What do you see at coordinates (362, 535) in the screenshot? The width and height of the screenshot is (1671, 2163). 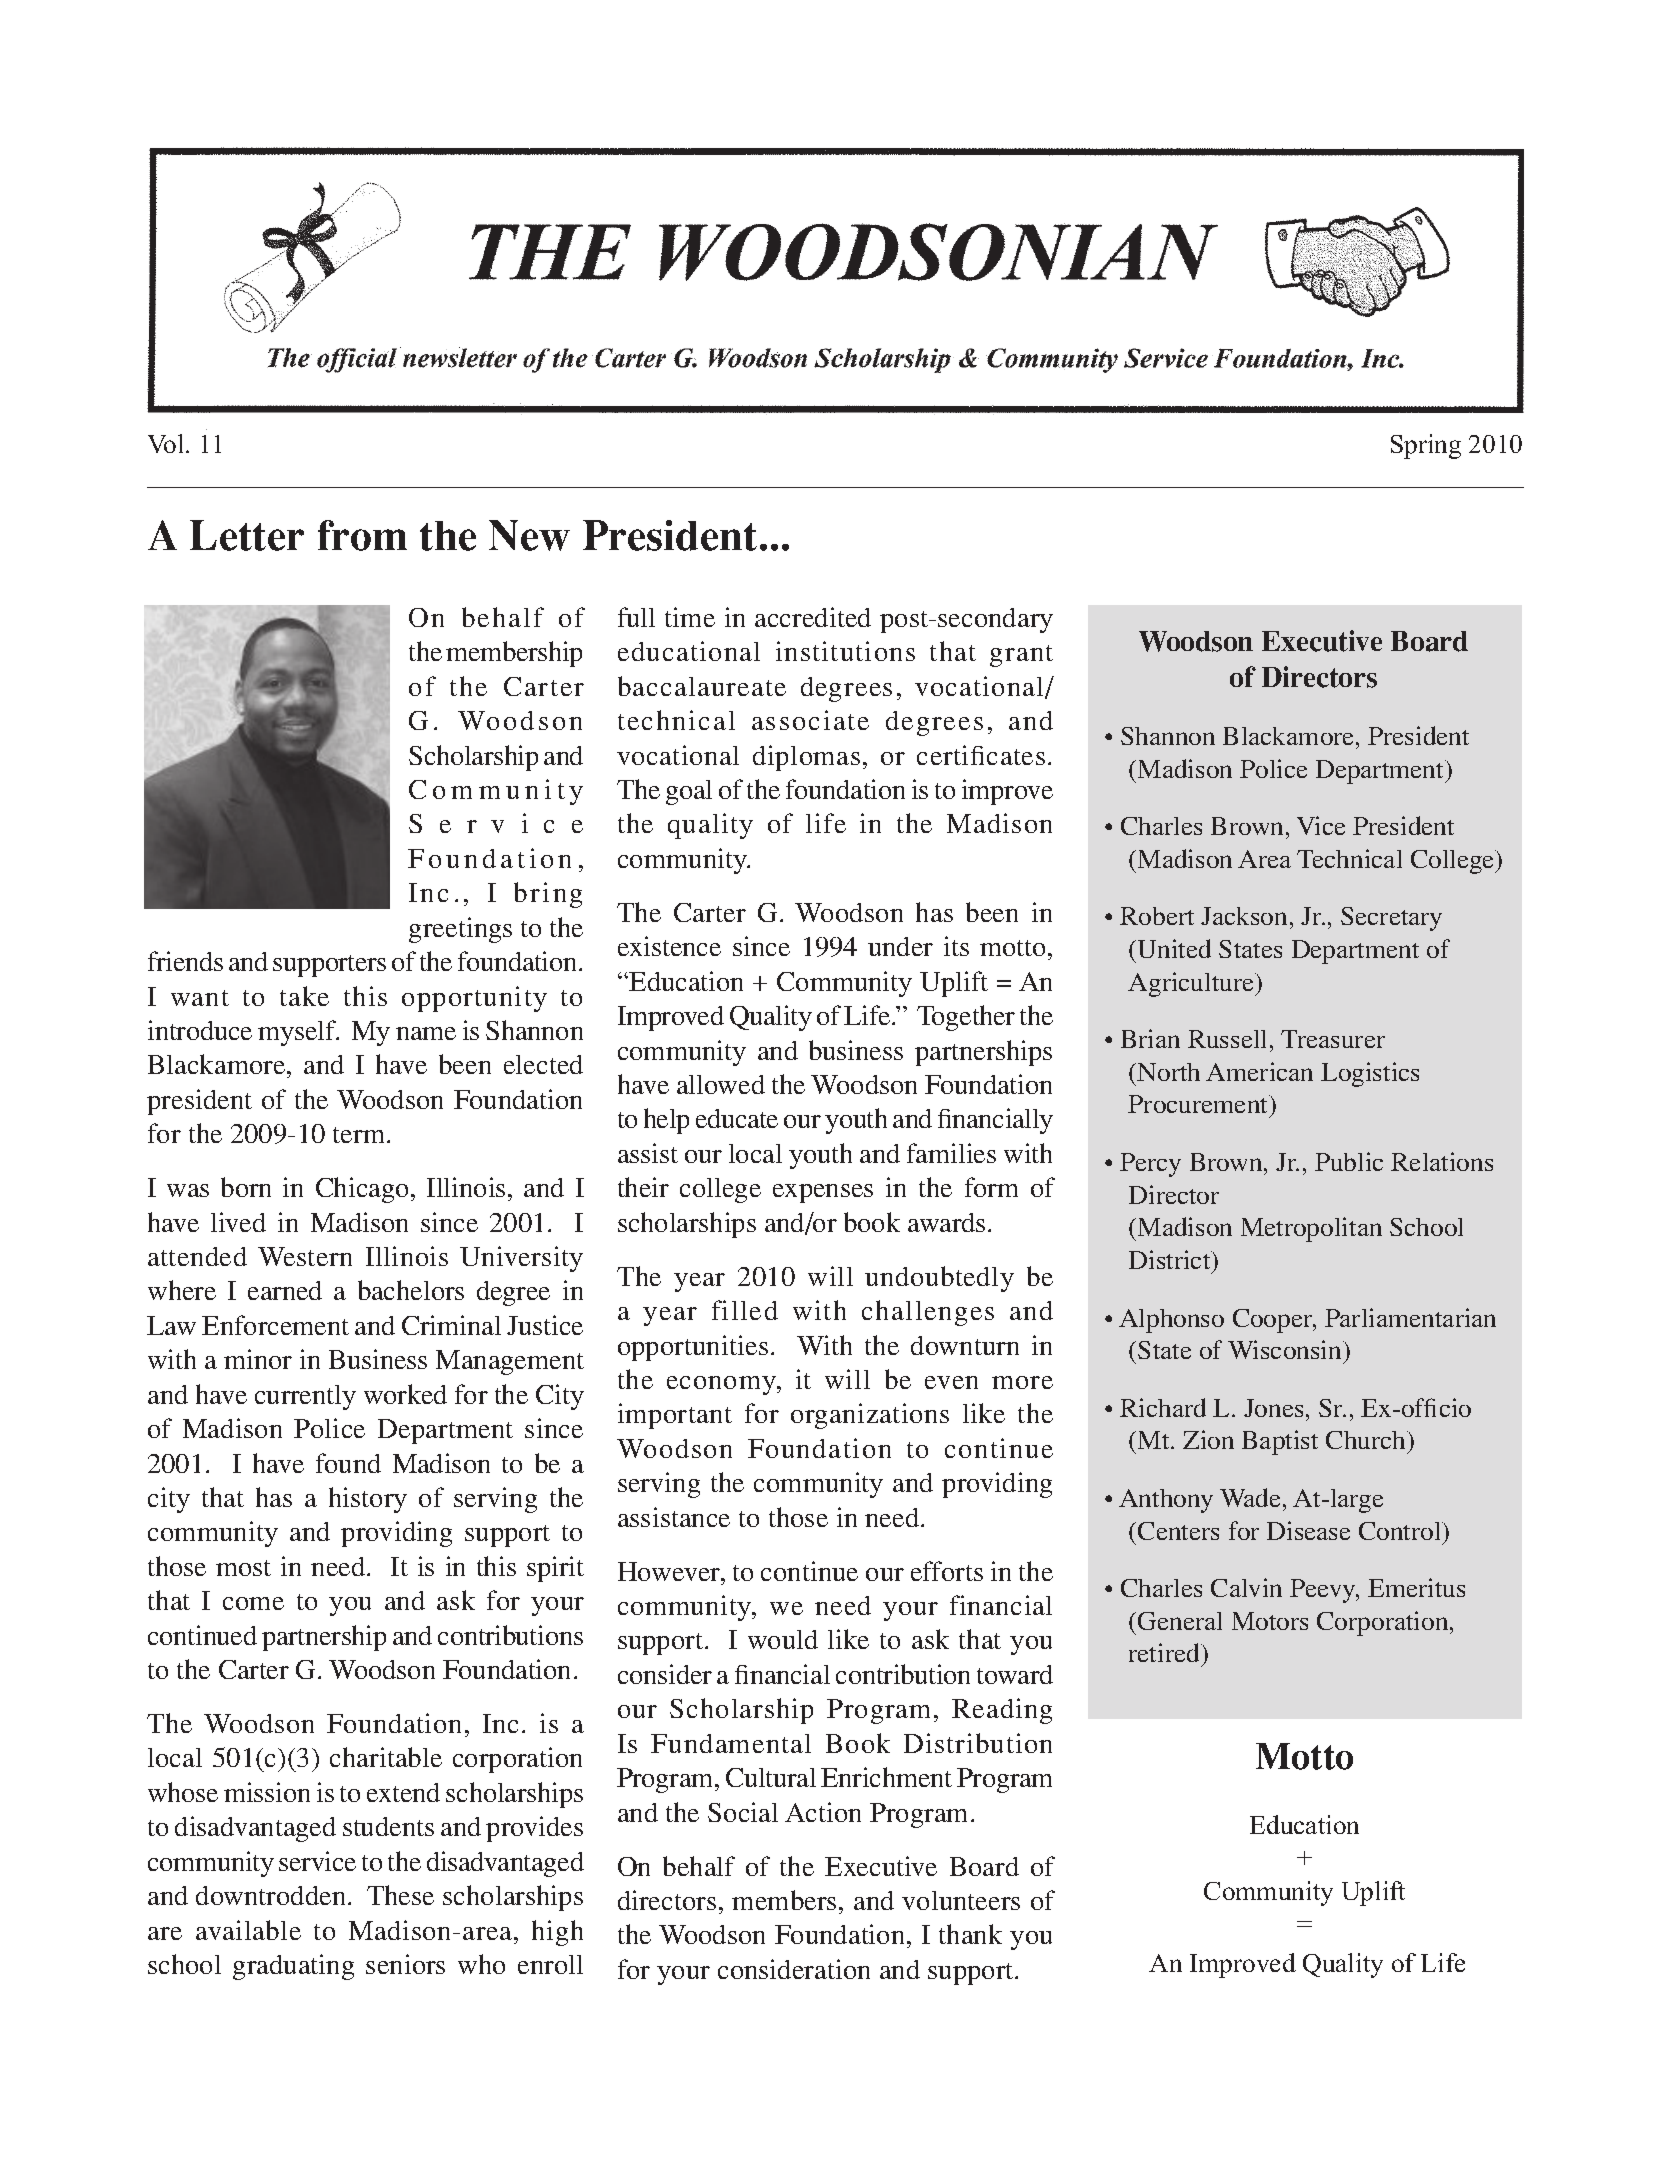 I see `from` at bounding box center [362, 535].
